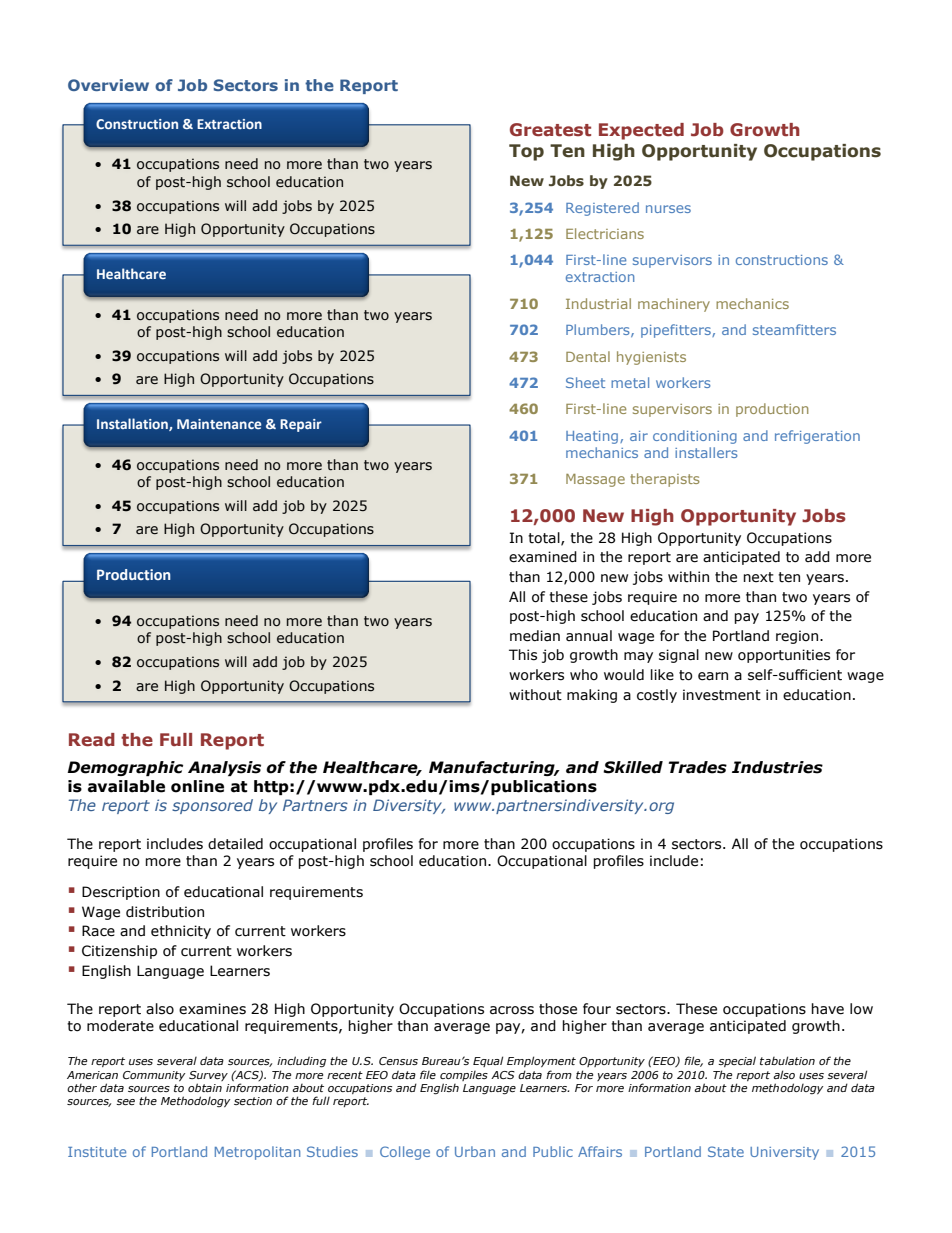  I want to click on University, so click(784, 1153).
